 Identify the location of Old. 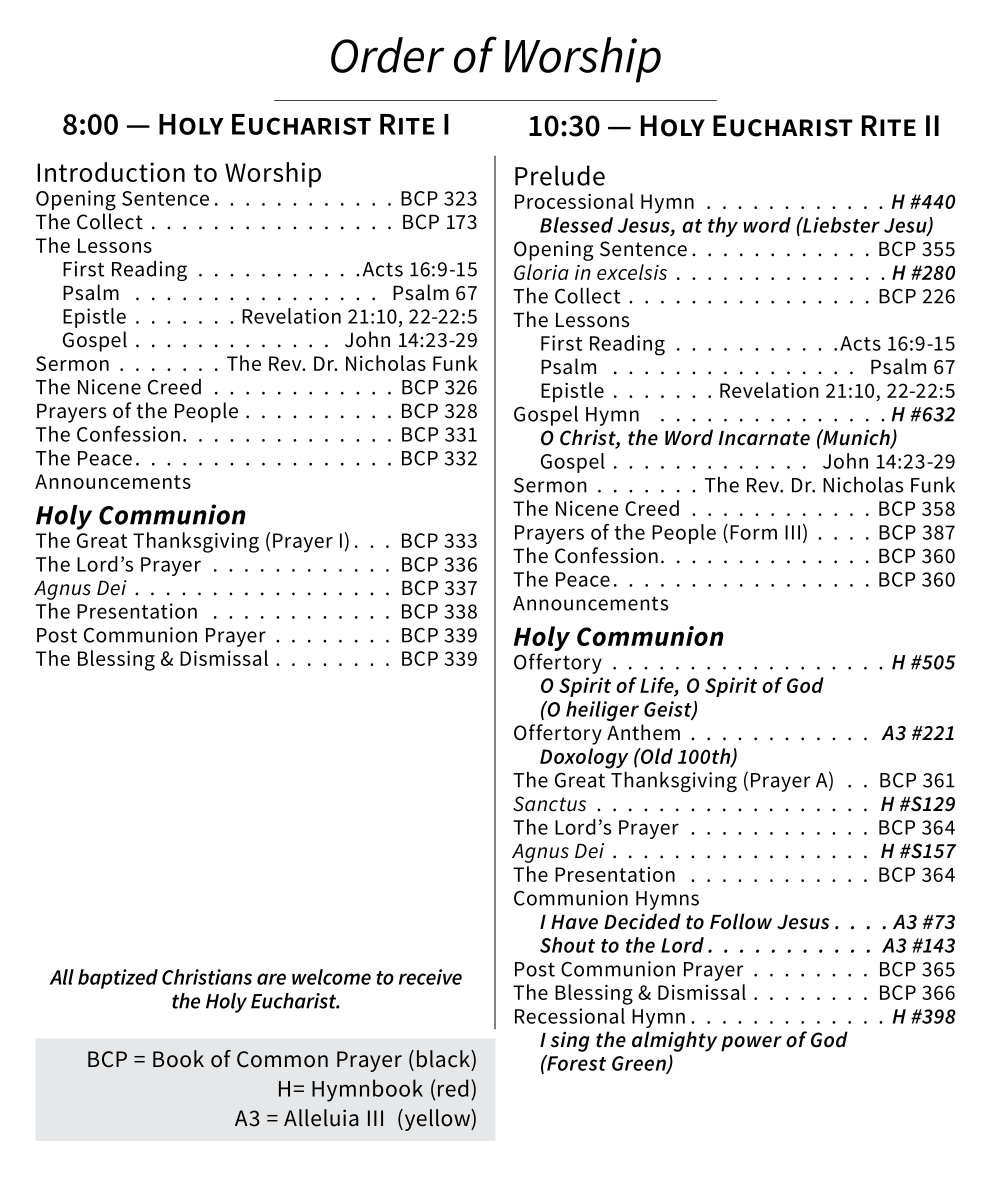
(656, 756).
